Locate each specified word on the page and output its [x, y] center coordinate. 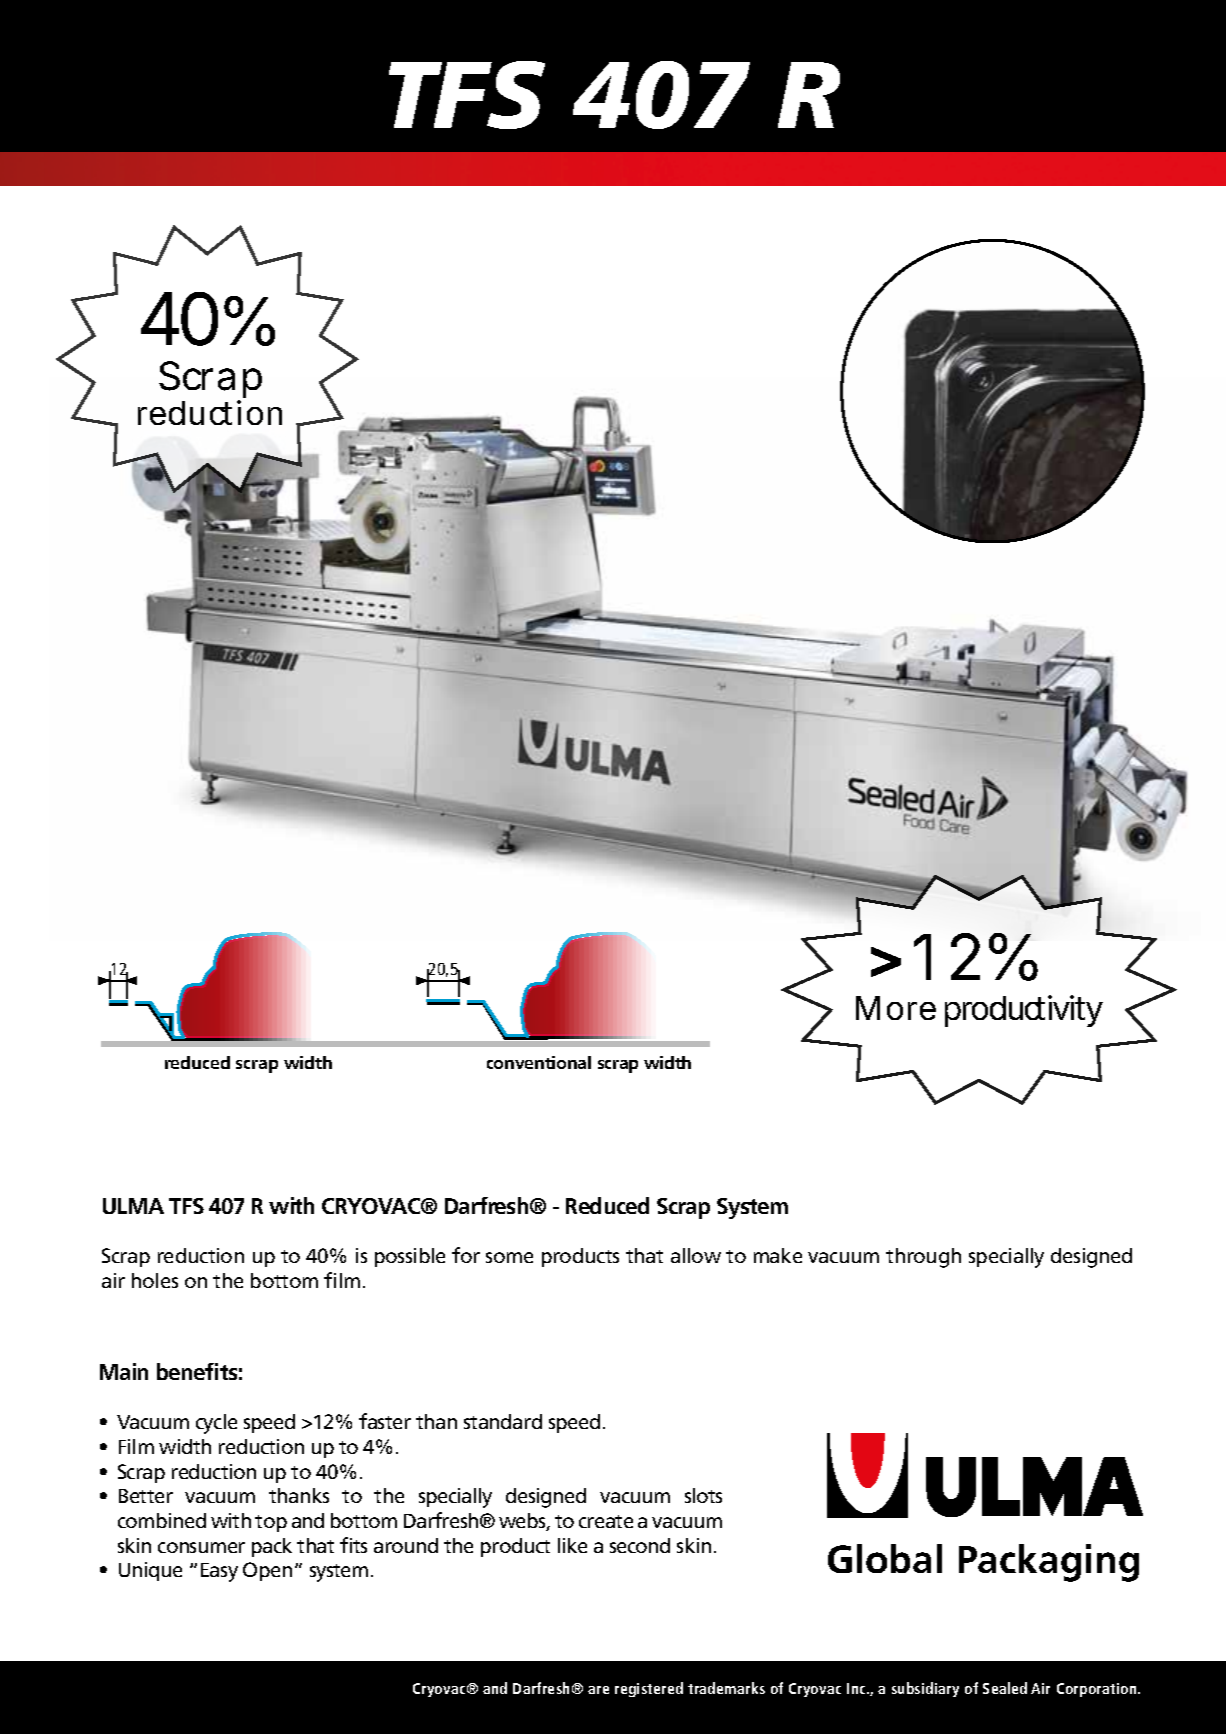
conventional [539, 1062]
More [896, 1008]
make [778, 1255]
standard [503, 1421]
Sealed [1005, 1688]
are [598, 1690]
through [923, 1258]
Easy [219, 1572]
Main [124, 1371]
